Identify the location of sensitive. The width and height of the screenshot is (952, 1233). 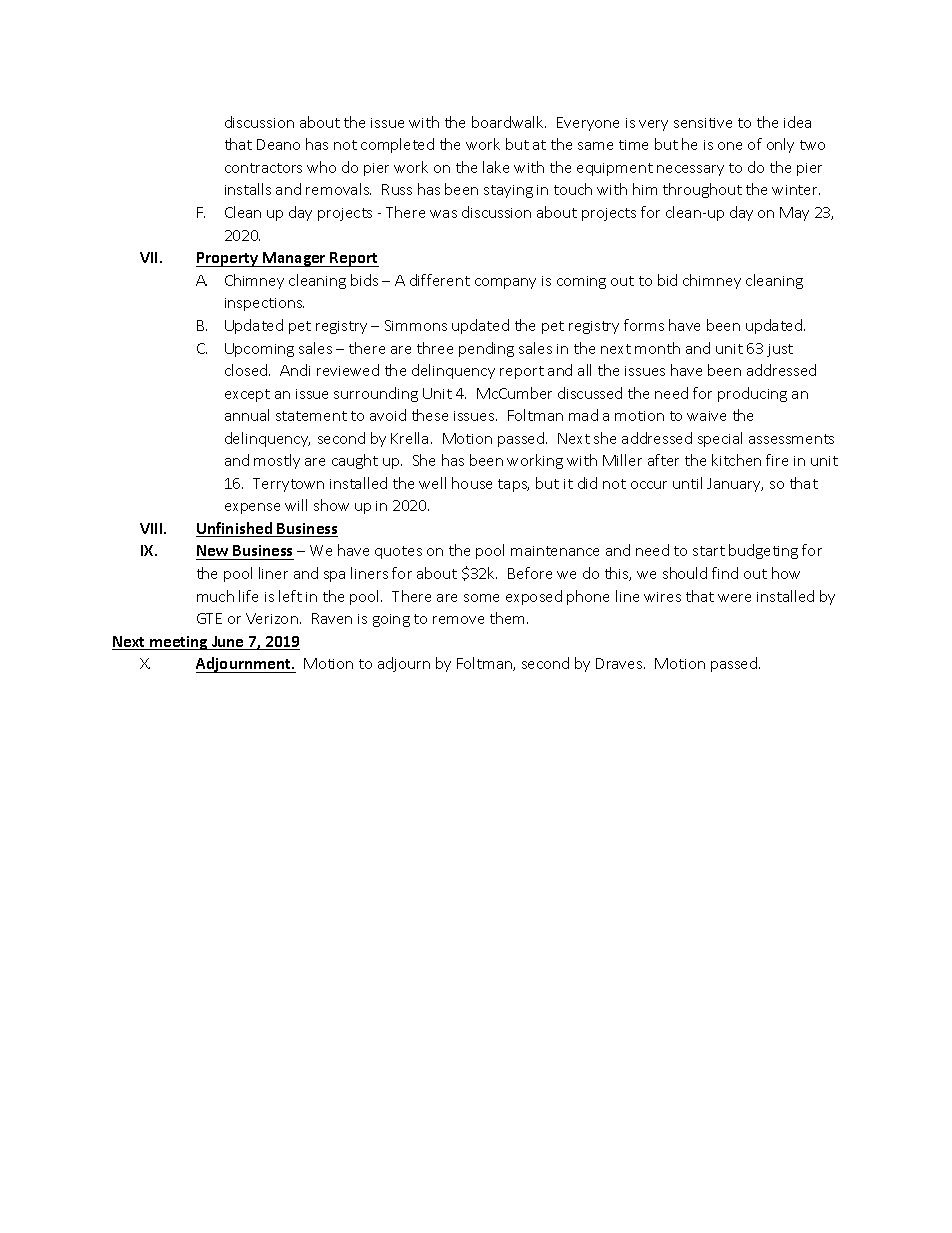
(703, 123).
